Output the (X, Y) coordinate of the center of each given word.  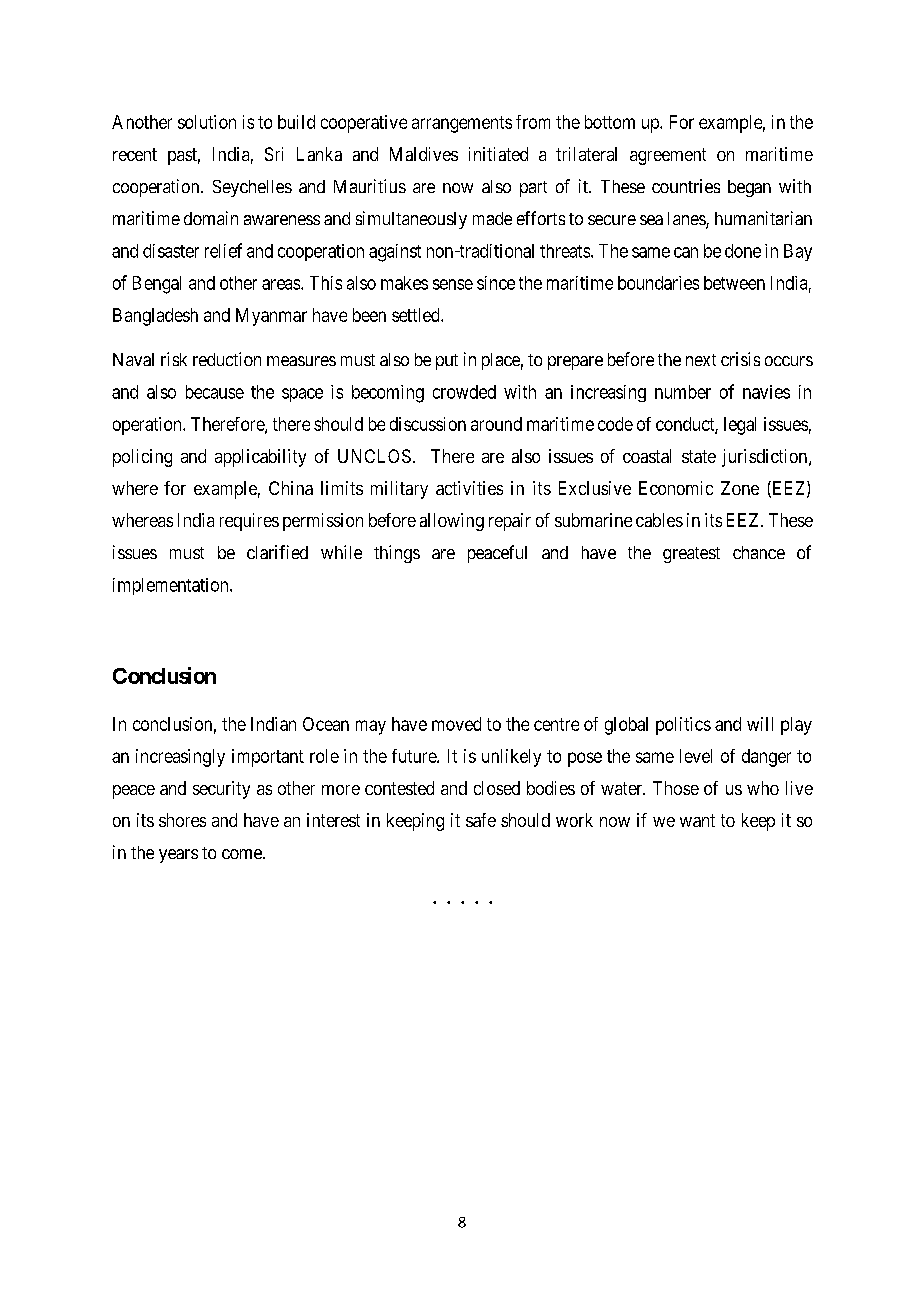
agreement (668, 156)
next (701, 360)
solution (207, 122)
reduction (227, 359)
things (397, 554)
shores (182, 820)
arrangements (462, 124)
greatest (691, 555)
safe (481, 820)
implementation (172, 586)
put (447, 362)
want (697, 820)
